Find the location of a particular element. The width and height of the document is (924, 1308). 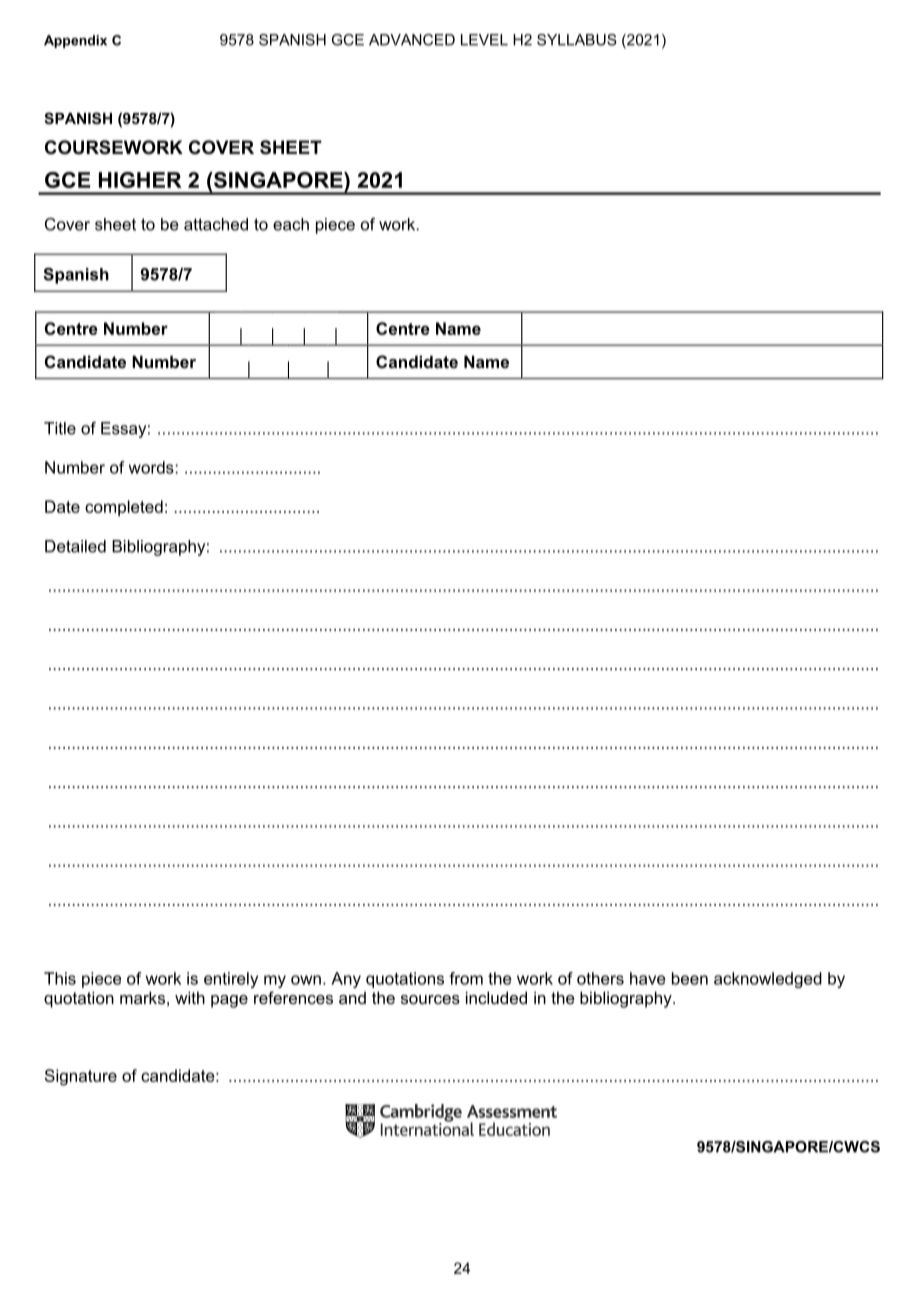

Detailed is located at coordinates (75, 546).
